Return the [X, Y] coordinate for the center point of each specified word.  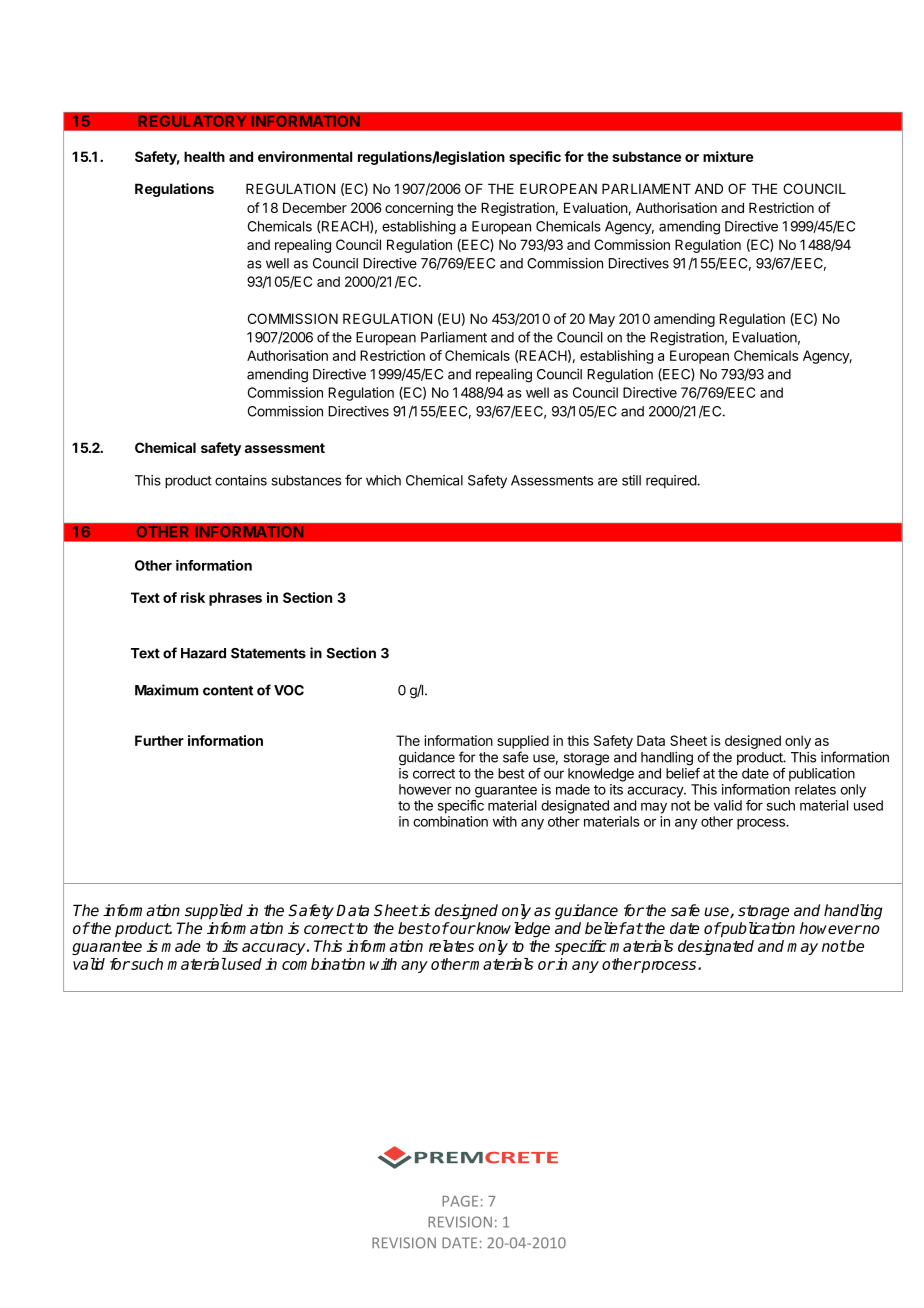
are [608, 481]
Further [159, 740]
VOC [289, 690]
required [672, 481]
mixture [728, 156]
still [631, 480]
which [383, 480]
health [204, 156]
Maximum [166, 690]
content [228, 690]
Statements [268, 653]
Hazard [203, 653]
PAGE [460, 1201]
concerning [419, 209]
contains [241, 480]
